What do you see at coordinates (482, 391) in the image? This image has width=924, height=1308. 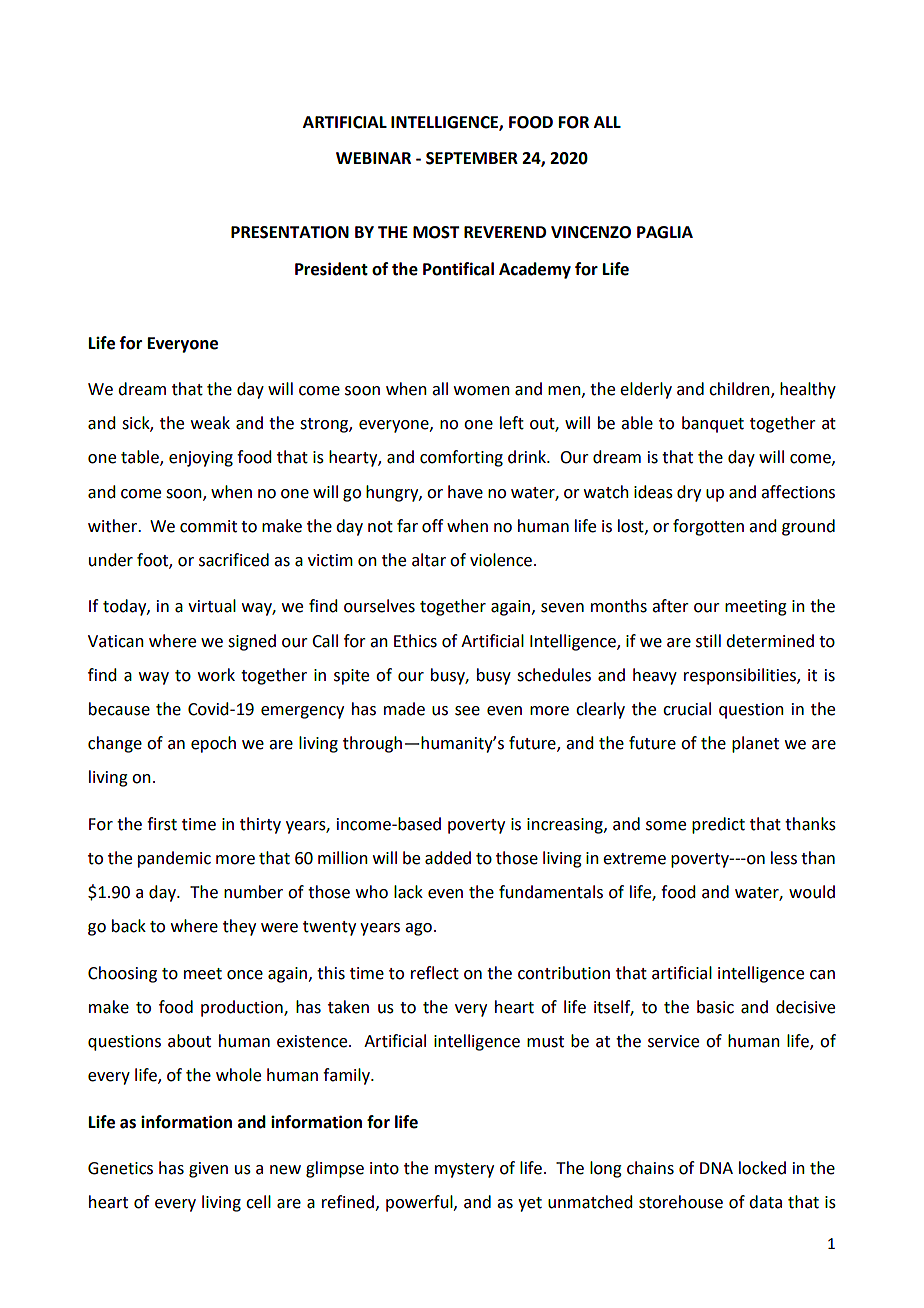 I see `women` at bounding box center [482, 391].
